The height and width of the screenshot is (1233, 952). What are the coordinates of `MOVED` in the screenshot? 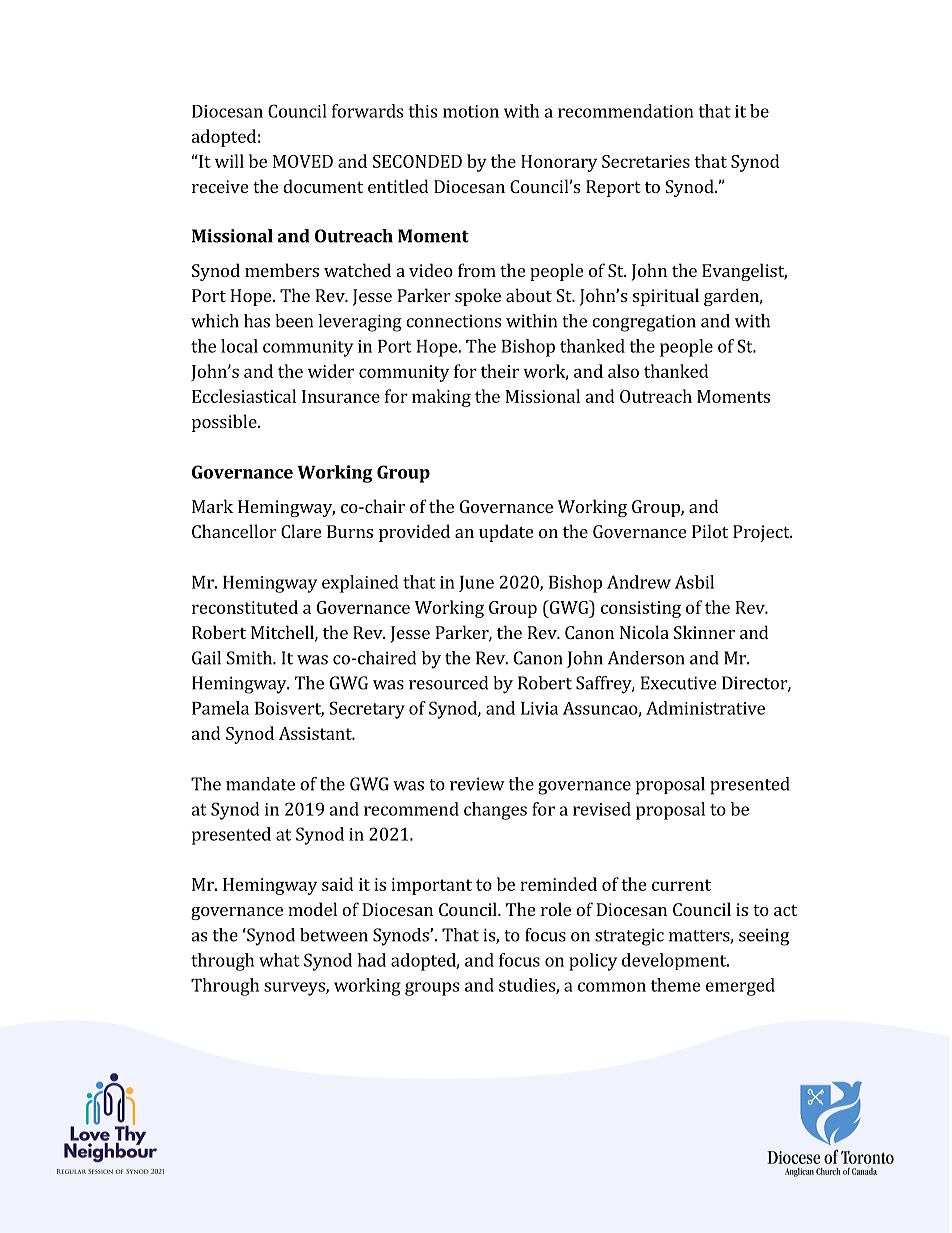 It's located at (303, 161).
